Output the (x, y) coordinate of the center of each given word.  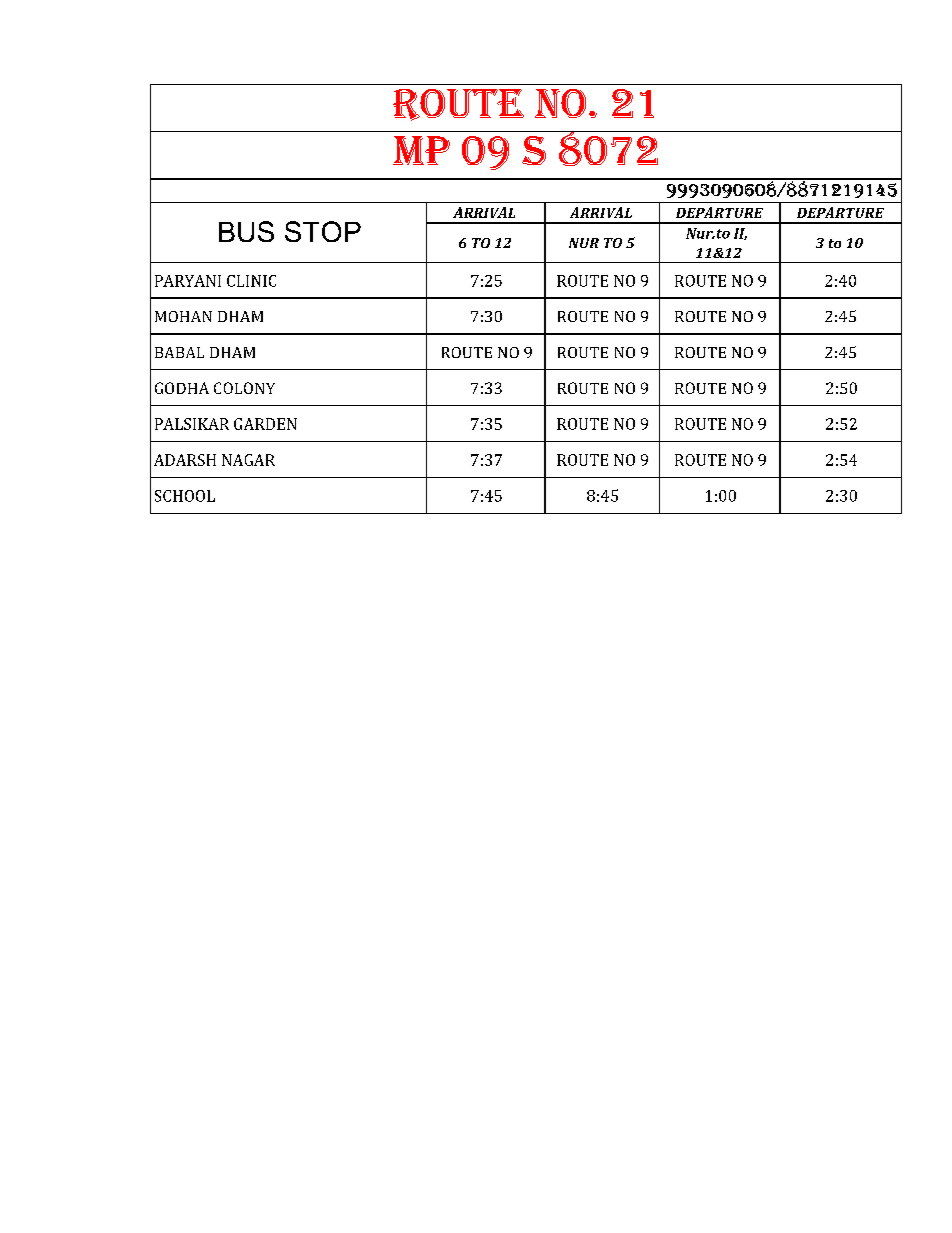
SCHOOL (185, 496)
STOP (323, 231)
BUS (246, 231)
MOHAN (183, 316)
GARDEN (265, 424)
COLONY (244, 388)
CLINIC (251, 281)
